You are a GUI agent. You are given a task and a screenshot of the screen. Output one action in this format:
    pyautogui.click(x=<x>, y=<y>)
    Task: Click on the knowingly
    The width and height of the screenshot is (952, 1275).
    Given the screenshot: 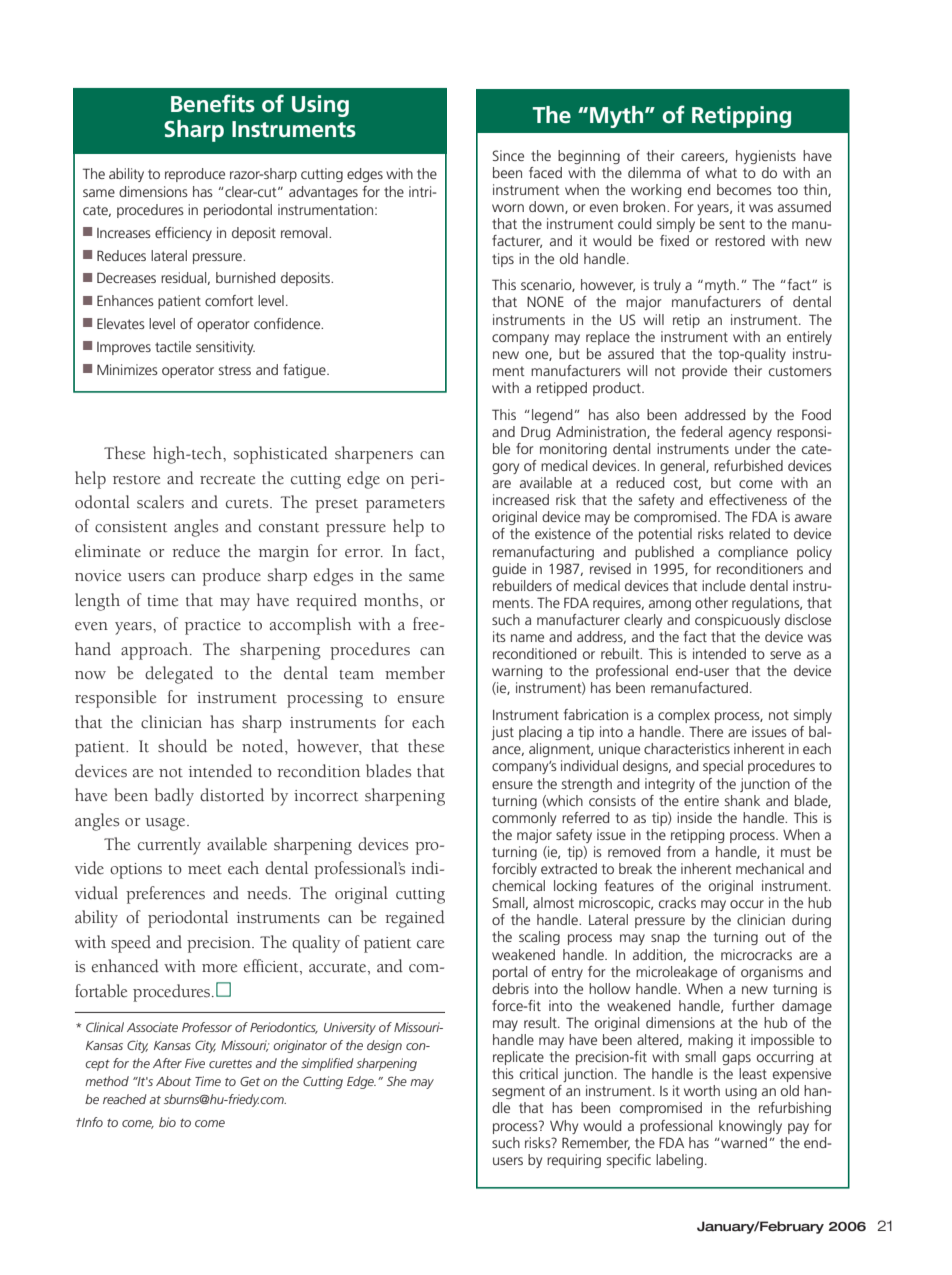 What is the action you would take?
    pyautogui.click(x=750, y=1127)
